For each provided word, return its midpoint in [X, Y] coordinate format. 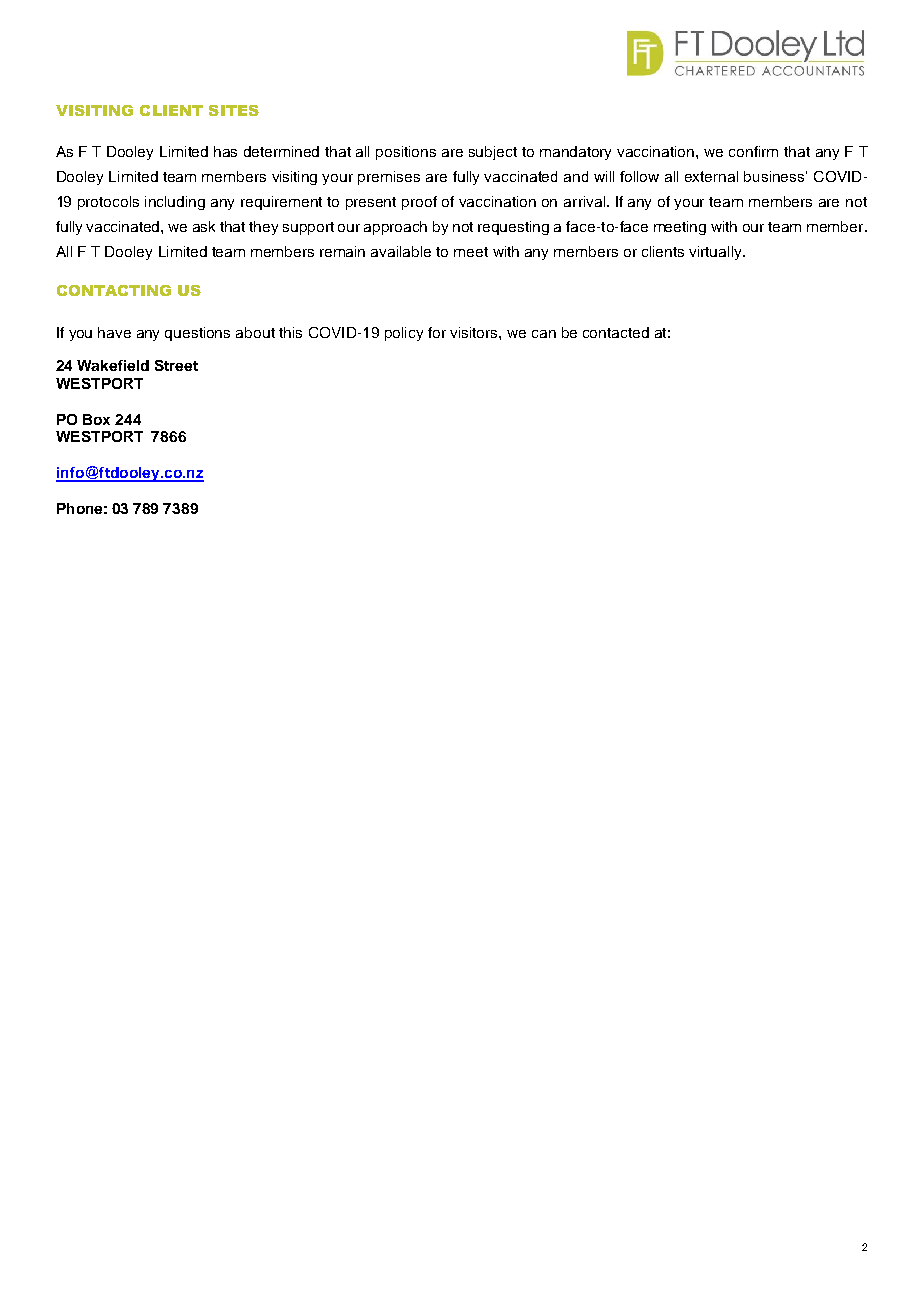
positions [406, 153]
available [401, 251]
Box [96, 419]
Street [176, 365]
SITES [234, 110]
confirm [753, 151]
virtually [716, 253]
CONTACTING [114, 290]
